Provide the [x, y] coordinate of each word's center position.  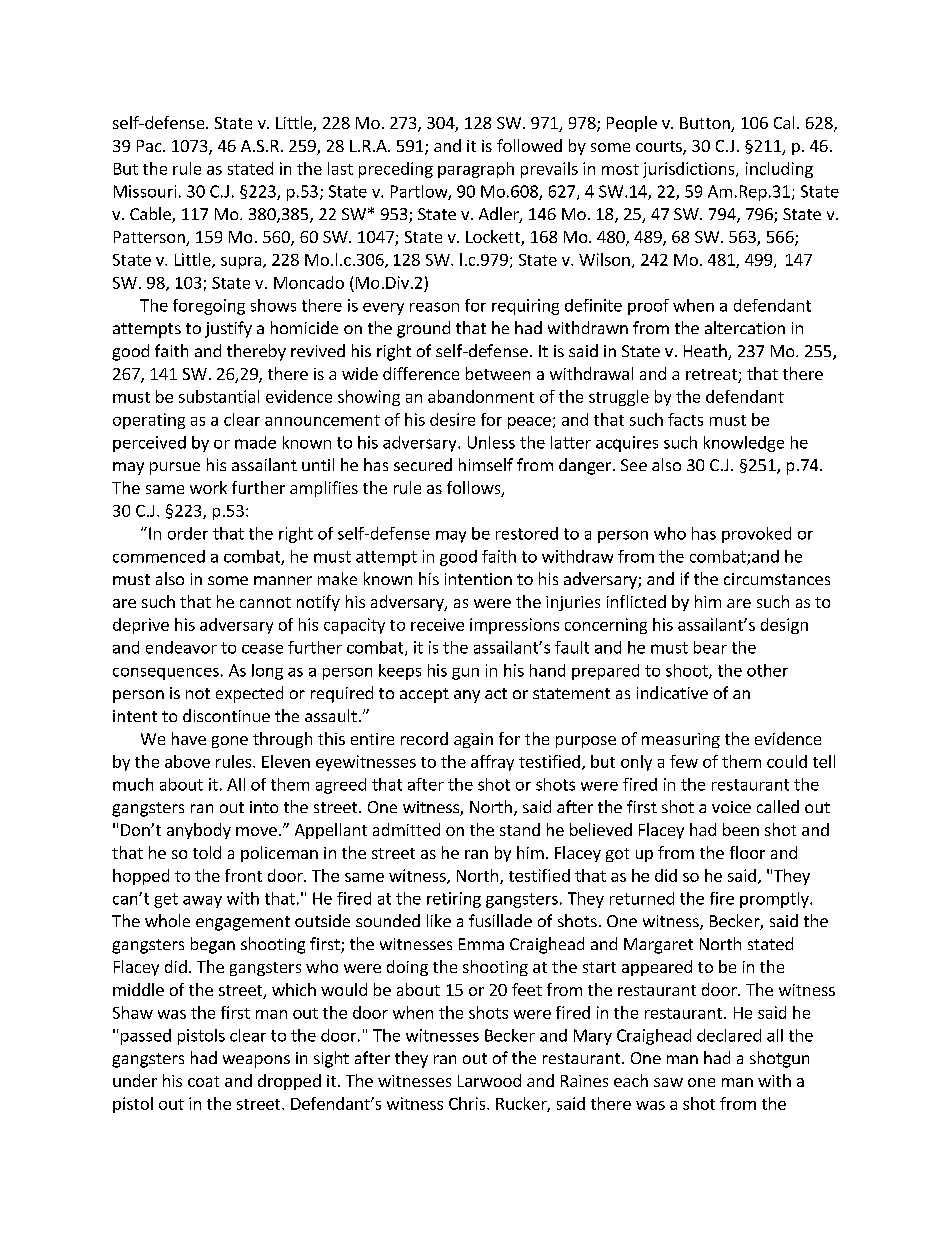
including [779, 170]
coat [203, 1081]
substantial [219, 396]
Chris [468, 1103]
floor [747, 852]
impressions [514, 626]
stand [520, 829]
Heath [706, 352]
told [207, 852]
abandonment [481, 396]
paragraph [476, 170]
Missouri [145, 191]
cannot [265, 602]
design [784, 626]
